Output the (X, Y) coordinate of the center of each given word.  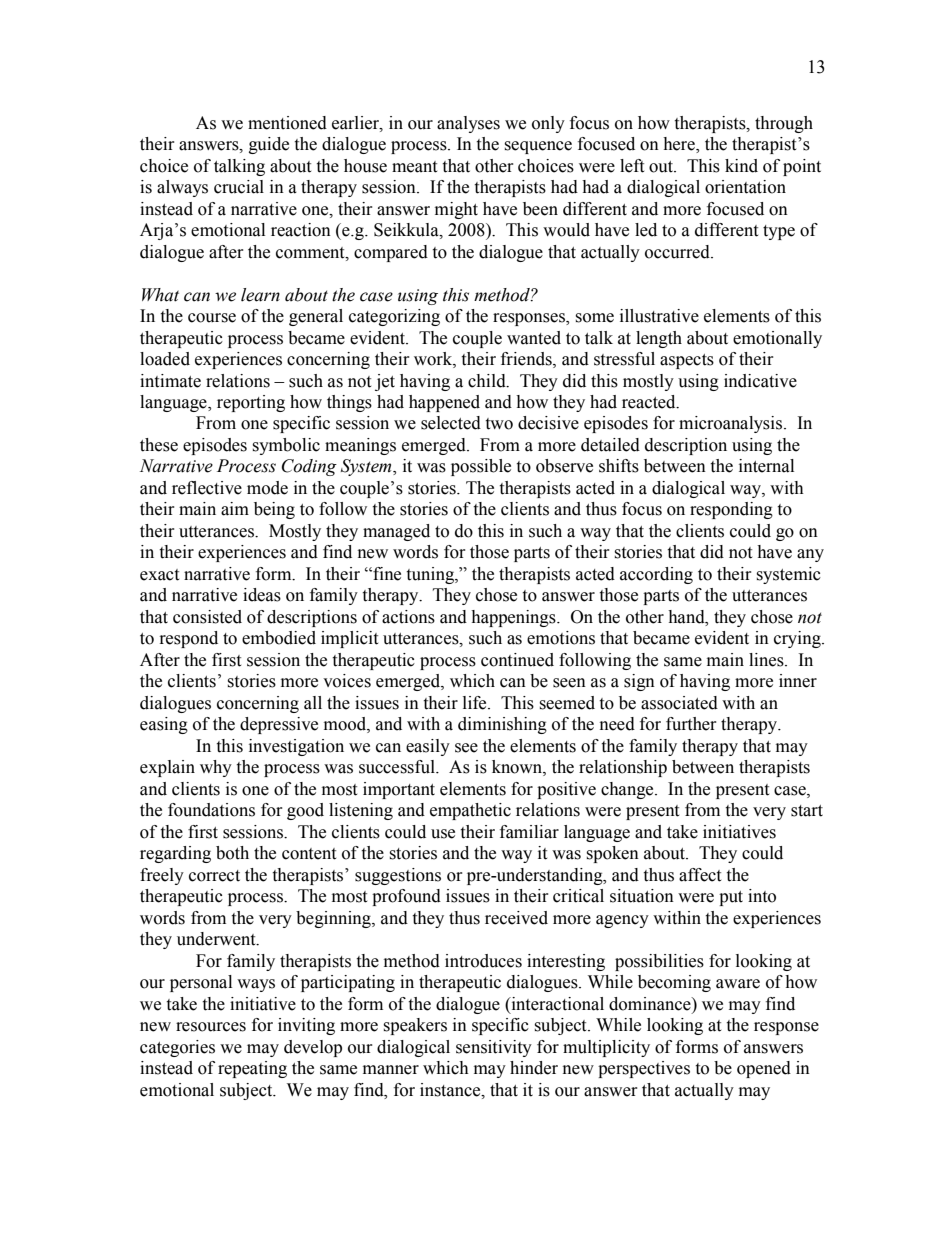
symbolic (286, 446)
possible (481, 467)
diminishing (502, 725)
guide (269, 145)
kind (741, 166)
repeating (252, 1069)
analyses (468, 124)
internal (766, 466)
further (691, 724)
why (216, 768)
